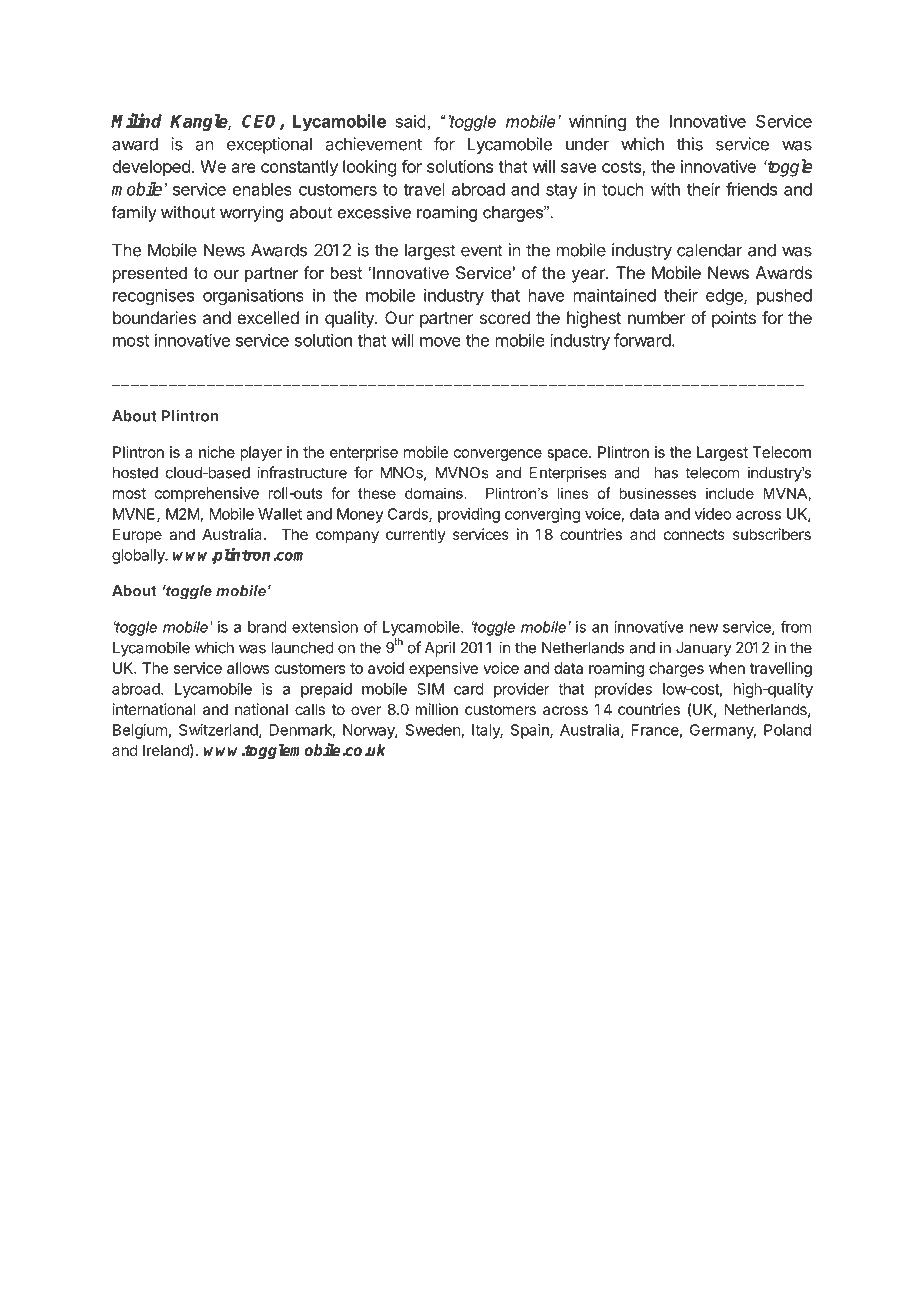 The image size is (924, 1308). Describe the element at coordinates (787, 730) in the document. I see `Poland` at that location.
